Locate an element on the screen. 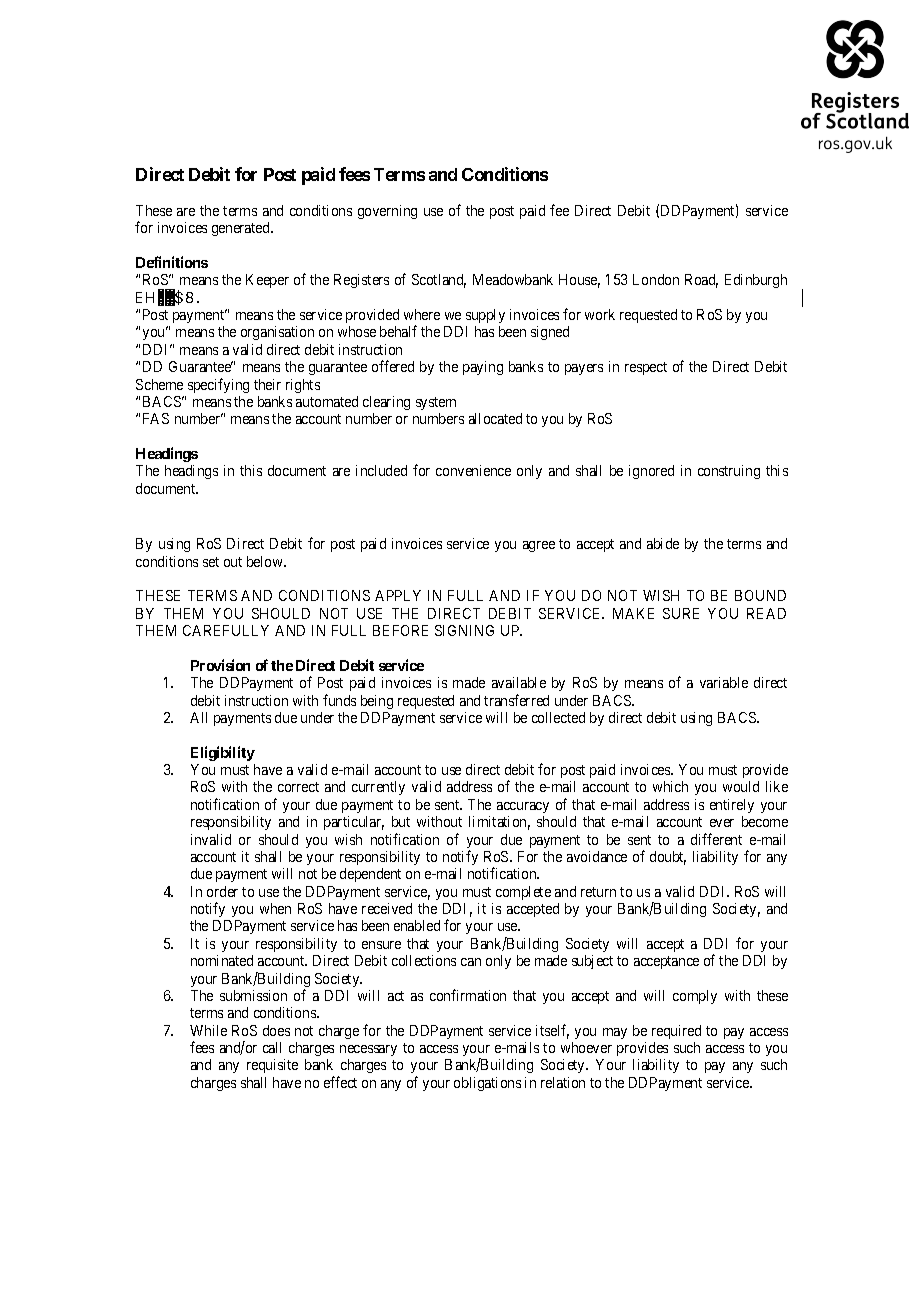 The height and width of the screenshot is (1308, 924). obligations is located at coordinates (487, 1084).
